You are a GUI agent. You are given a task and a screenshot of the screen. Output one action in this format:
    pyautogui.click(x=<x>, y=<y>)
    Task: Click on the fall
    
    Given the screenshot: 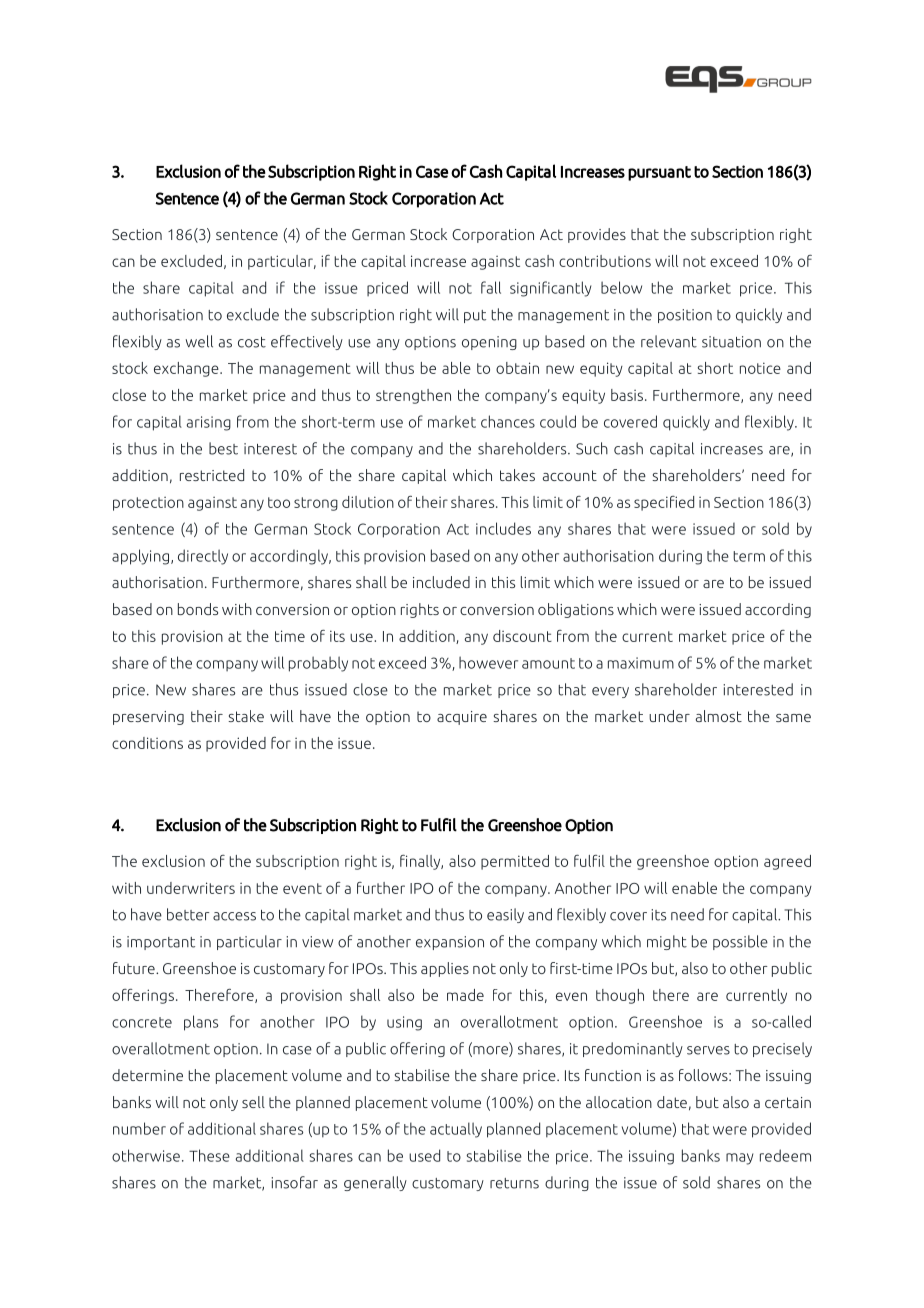 What is the action you would take?
    pyautogui.click(x=491, y=287)
